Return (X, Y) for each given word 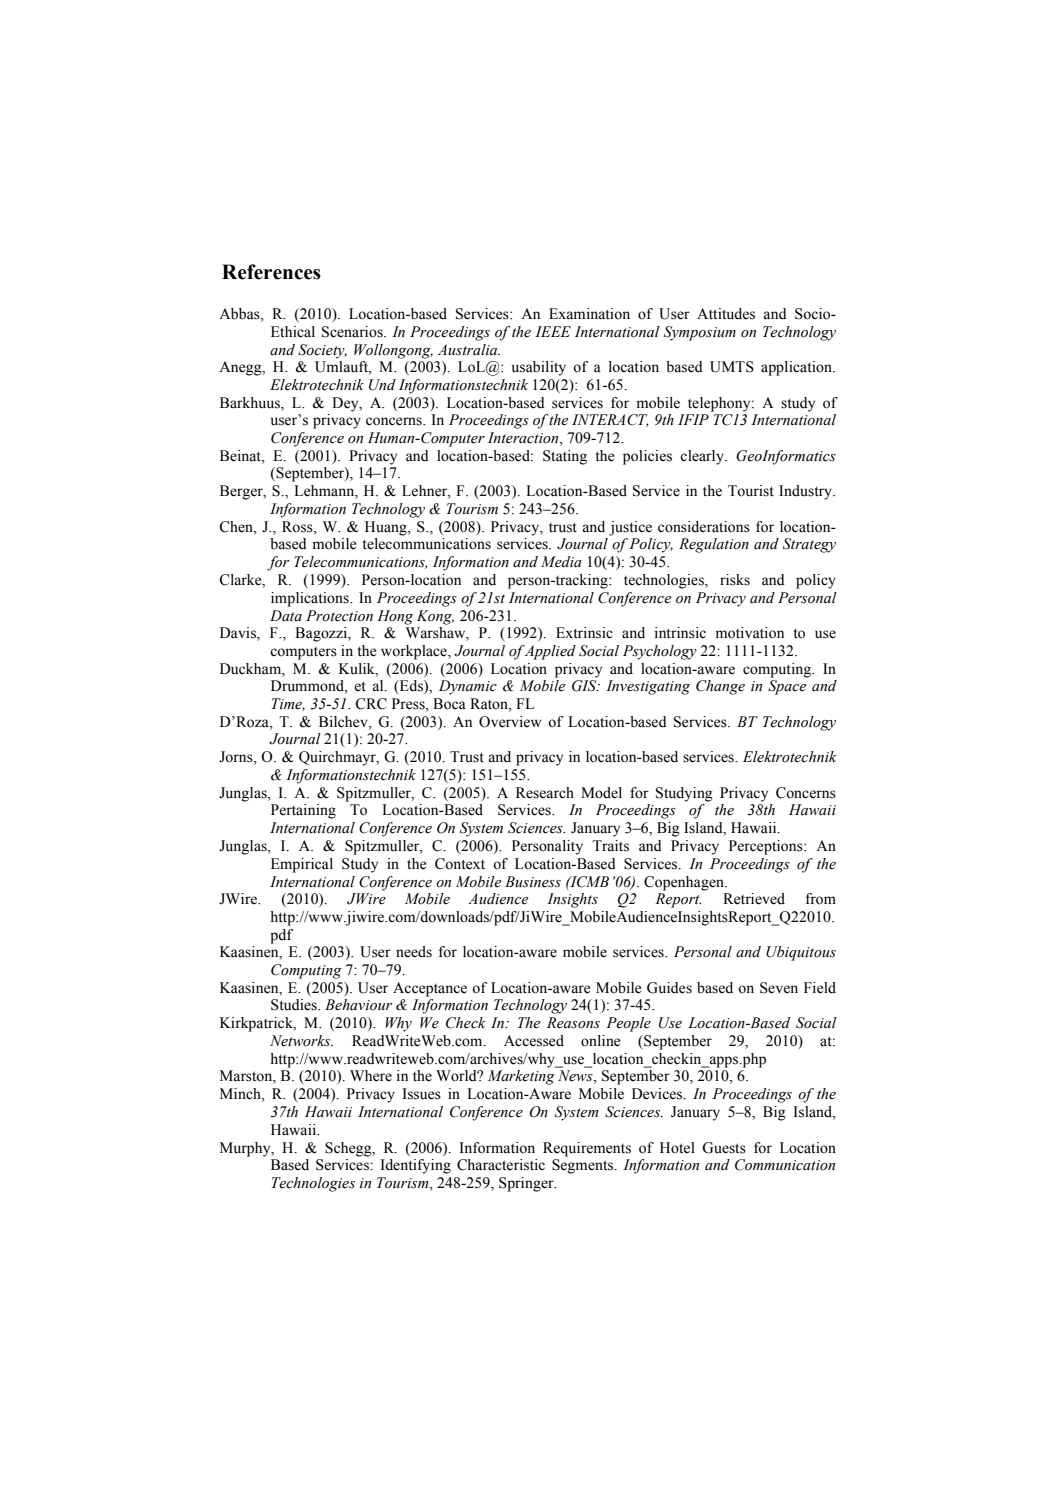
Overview (510, 722)
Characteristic (501, 1165)
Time (288, 704)
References (271, 272)
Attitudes (726, 314)
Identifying (415, 1166)
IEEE (553, 331)
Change (720, 687)
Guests (724, 1148)
